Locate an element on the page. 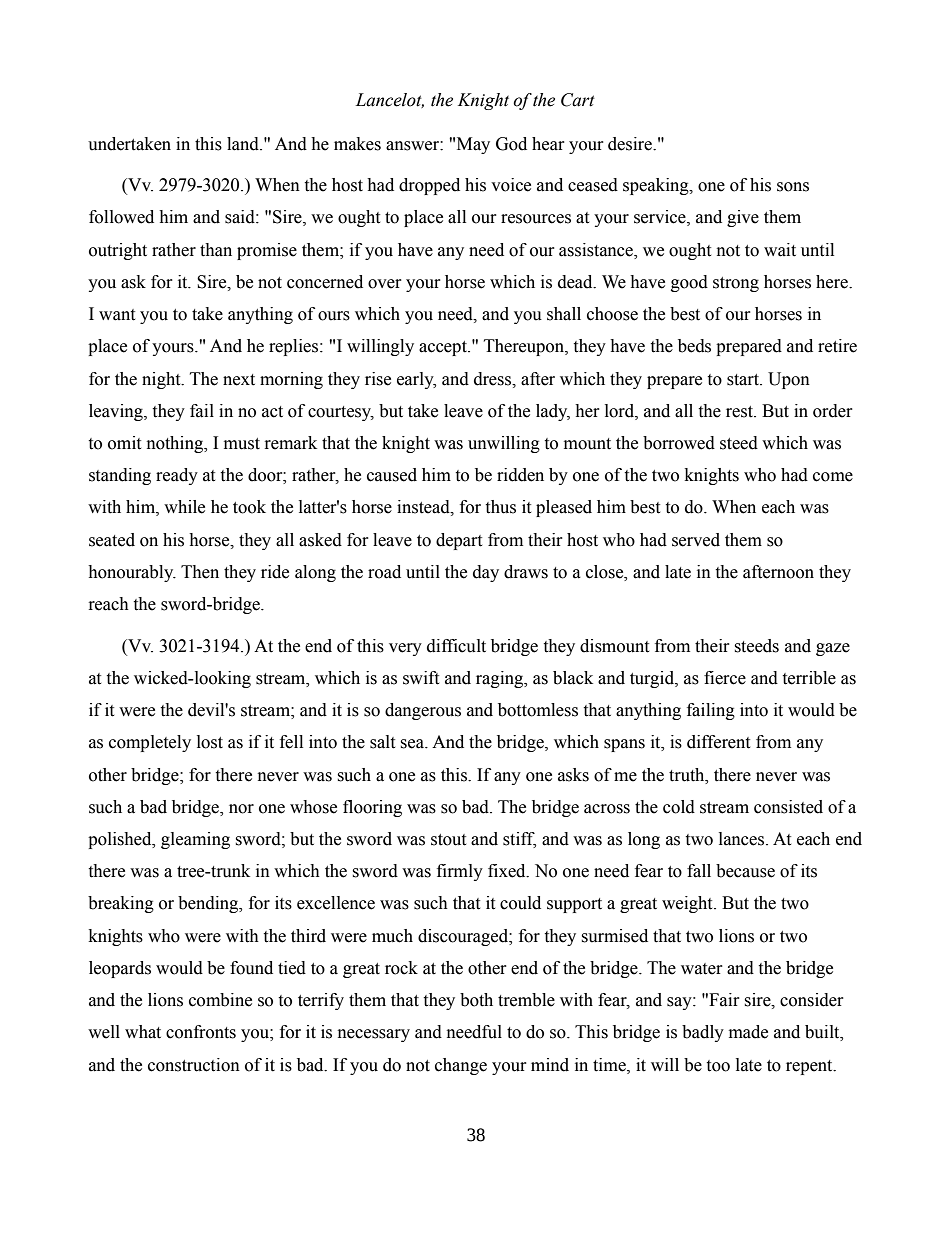 The height and width of the page is (1233, 952). change is located at coordinates (461, 1066).
